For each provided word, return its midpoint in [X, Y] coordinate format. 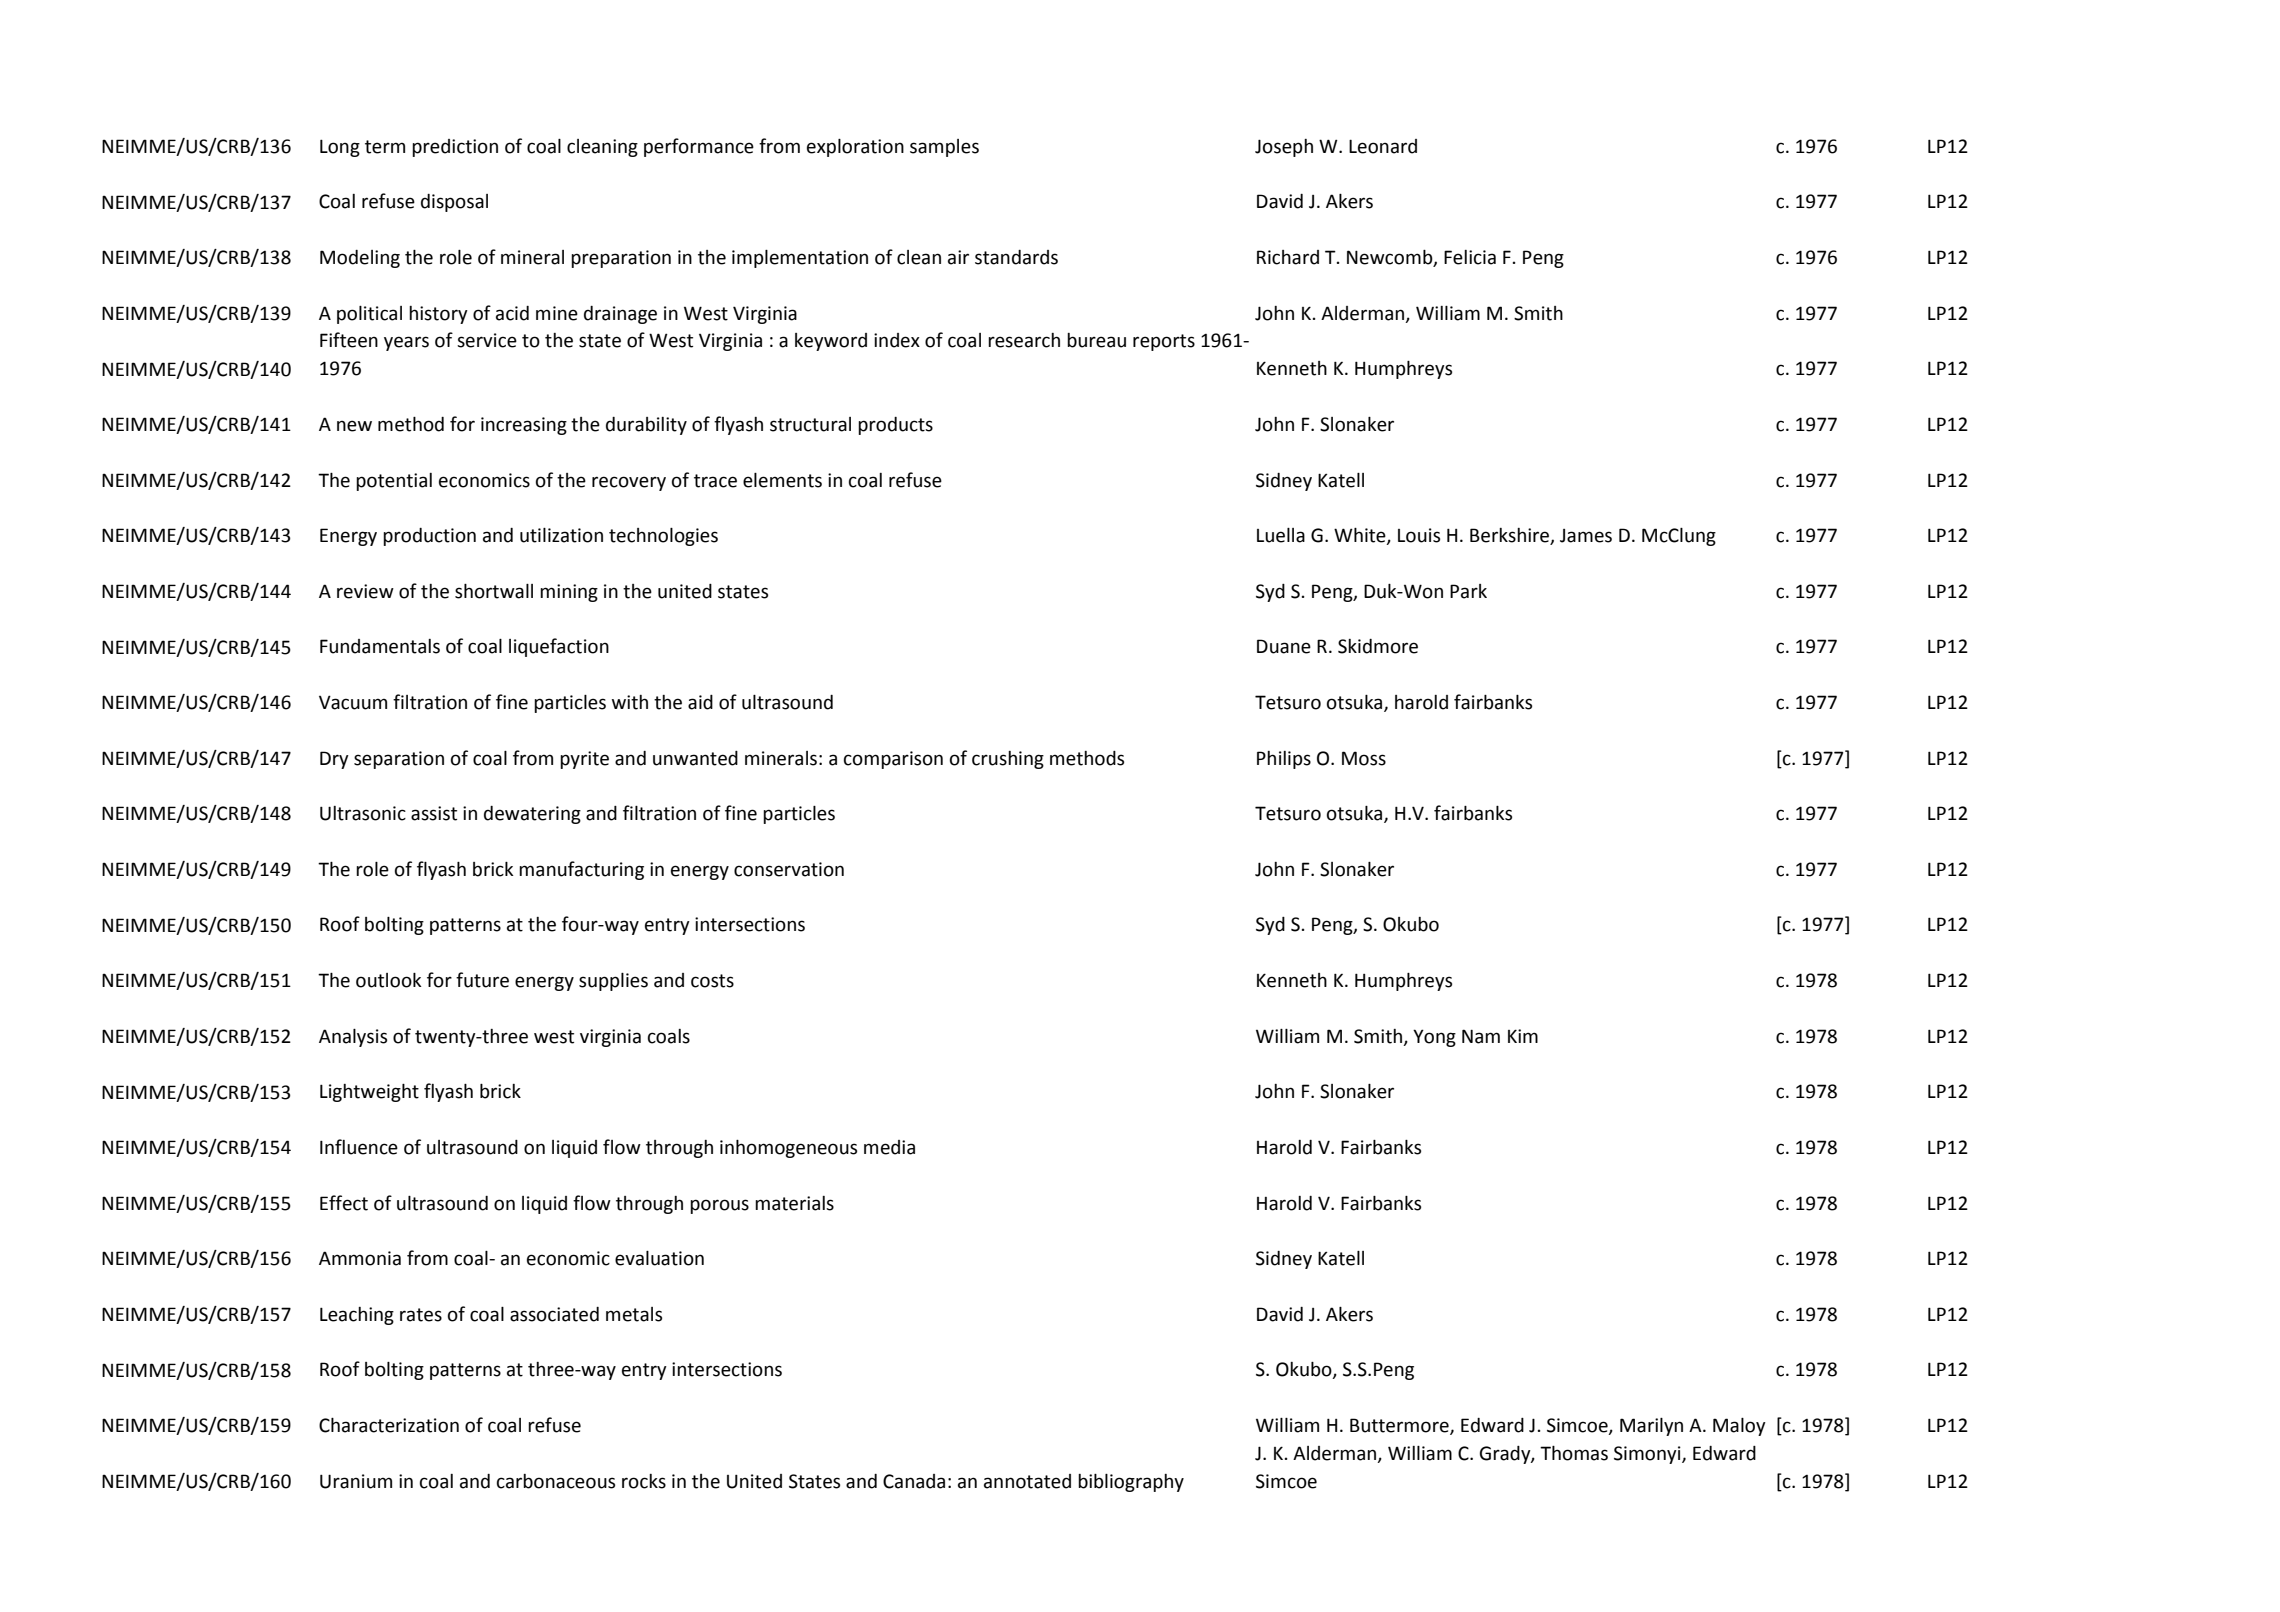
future [482, 980]
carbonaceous [556, 1481]
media [889, 1147]
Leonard [1383, 146]
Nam [1481, 1036]
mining [569, 593]
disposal [454, 203]
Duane [1284, 646]
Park [1468, 591]
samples [944, 148]
